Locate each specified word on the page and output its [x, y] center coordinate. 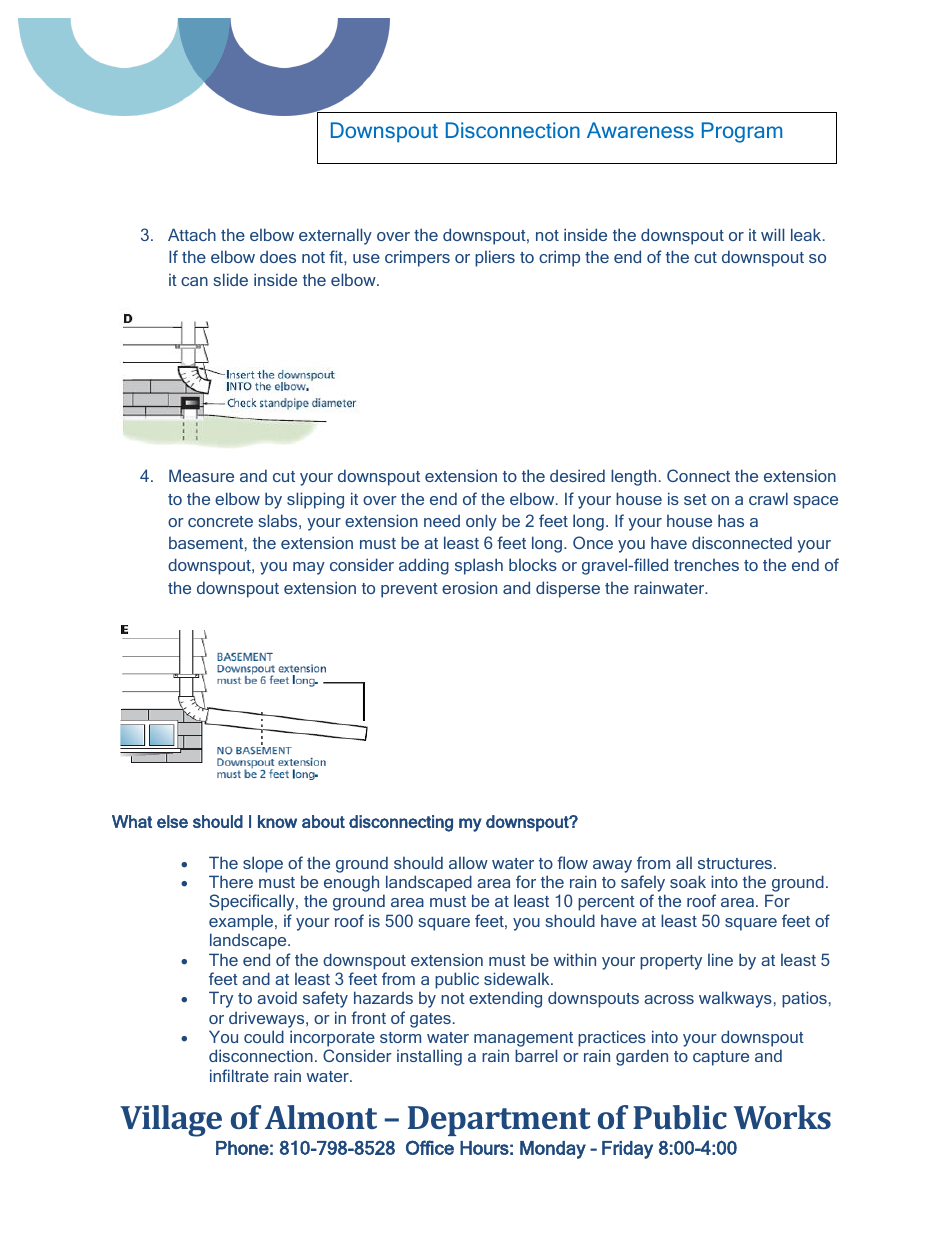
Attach [192, 234]
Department [499, 1121]
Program [742, 132]
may [309, 568]
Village [171, 1121]
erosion [469, 587]
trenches [706, 565]
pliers [495, 258]
